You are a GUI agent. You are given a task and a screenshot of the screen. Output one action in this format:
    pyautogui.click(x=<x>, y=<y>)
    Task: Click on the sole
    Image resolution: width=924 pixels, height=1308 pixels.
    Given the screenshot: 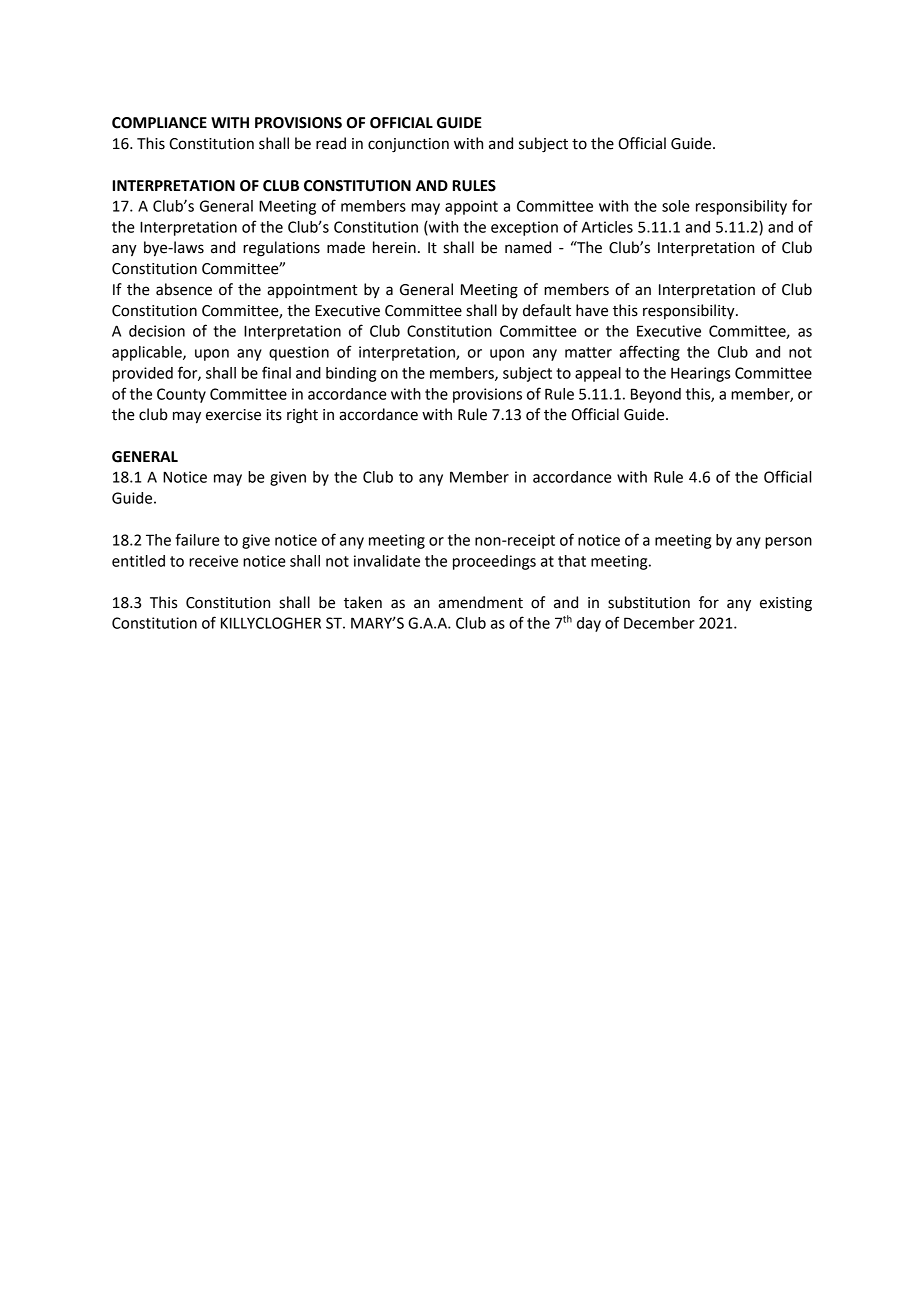 What is the action you would take?
    pyautogui.click(x=676, y=206)
